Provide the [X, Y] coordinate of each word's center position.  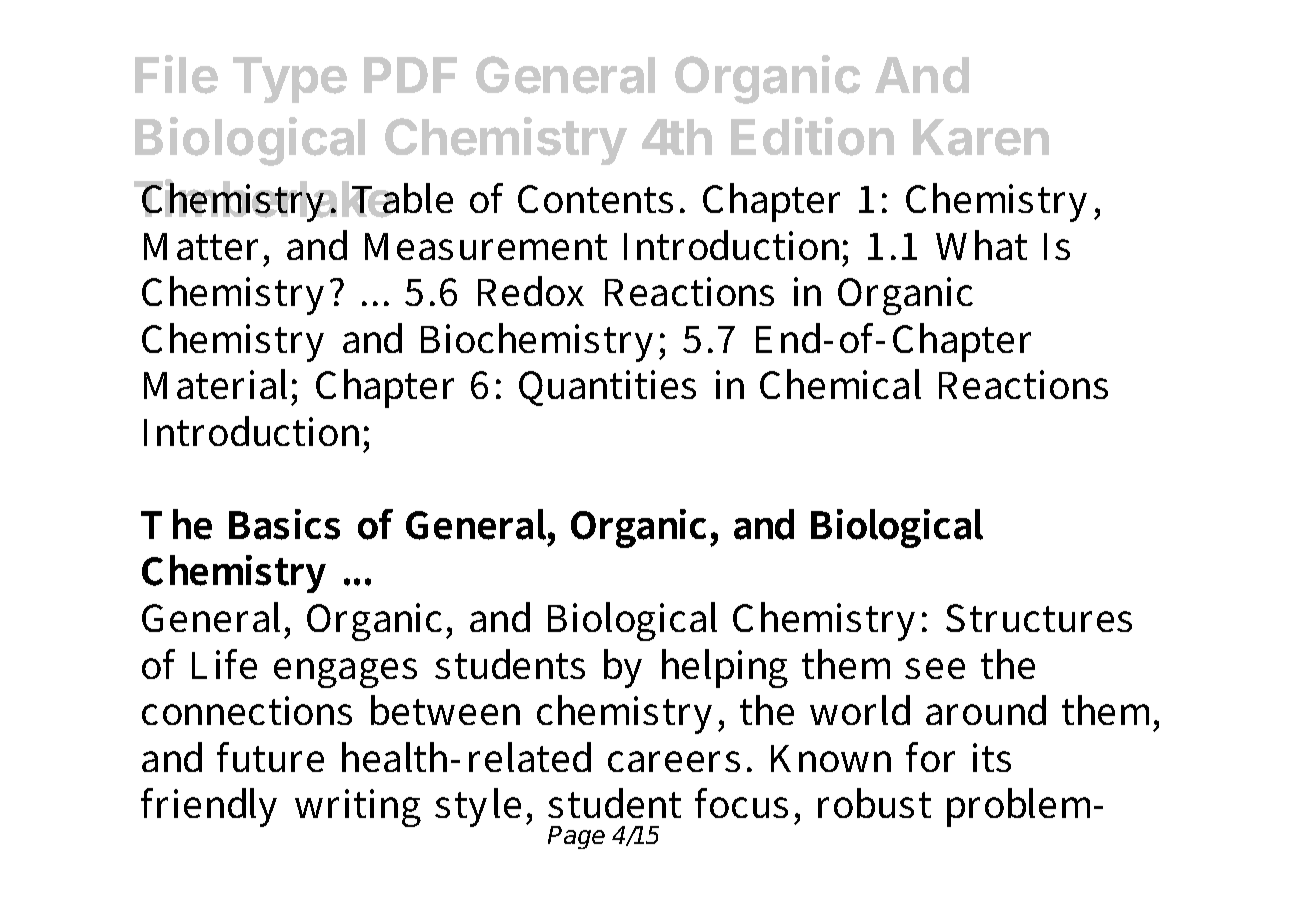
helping [725, 668]
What [981, 245]
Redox [531, 291]
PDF [410, 75]
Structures [1039, 618]
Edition [812, 136]
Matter [201, 246]
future [270, 757]
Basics [284, 524]
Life [224, 664]
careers [674, 761]
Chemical [840, 384]
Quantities [607, 388]
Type [290, 80]
